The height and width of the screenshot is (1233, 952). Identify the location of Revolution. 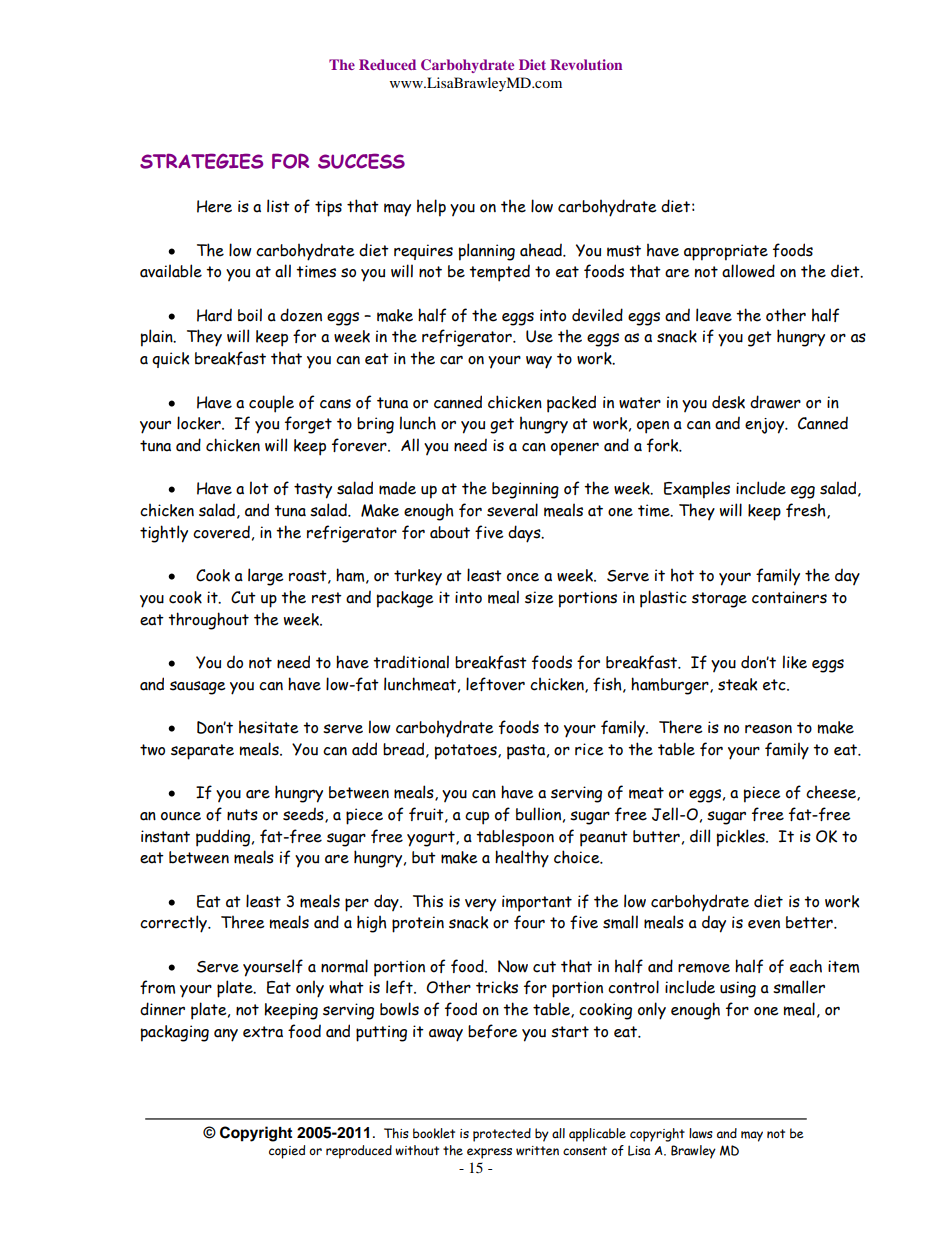
(586, 64).
